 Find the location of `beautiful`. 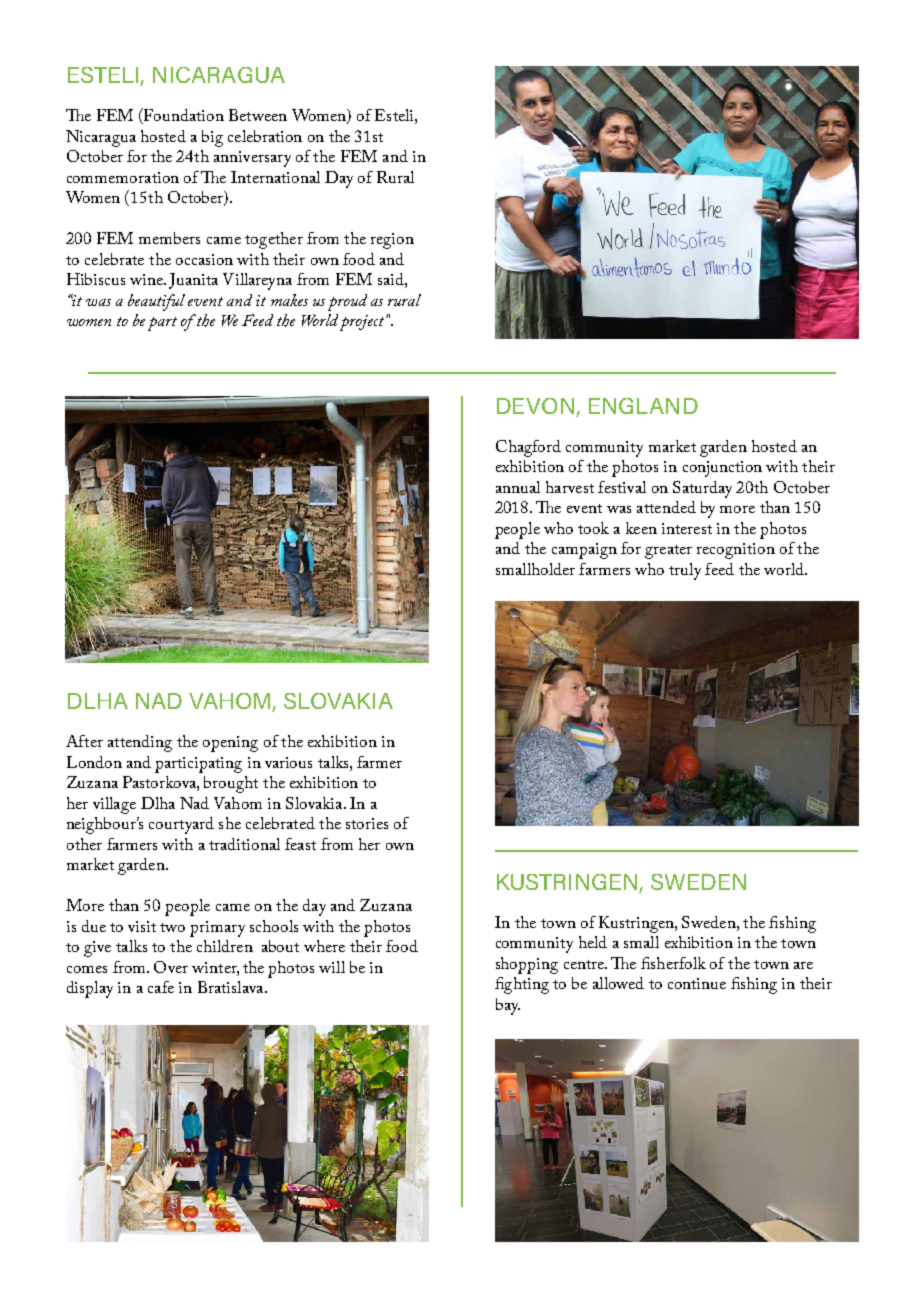

beautiful is located at coordinates (156, 302).
